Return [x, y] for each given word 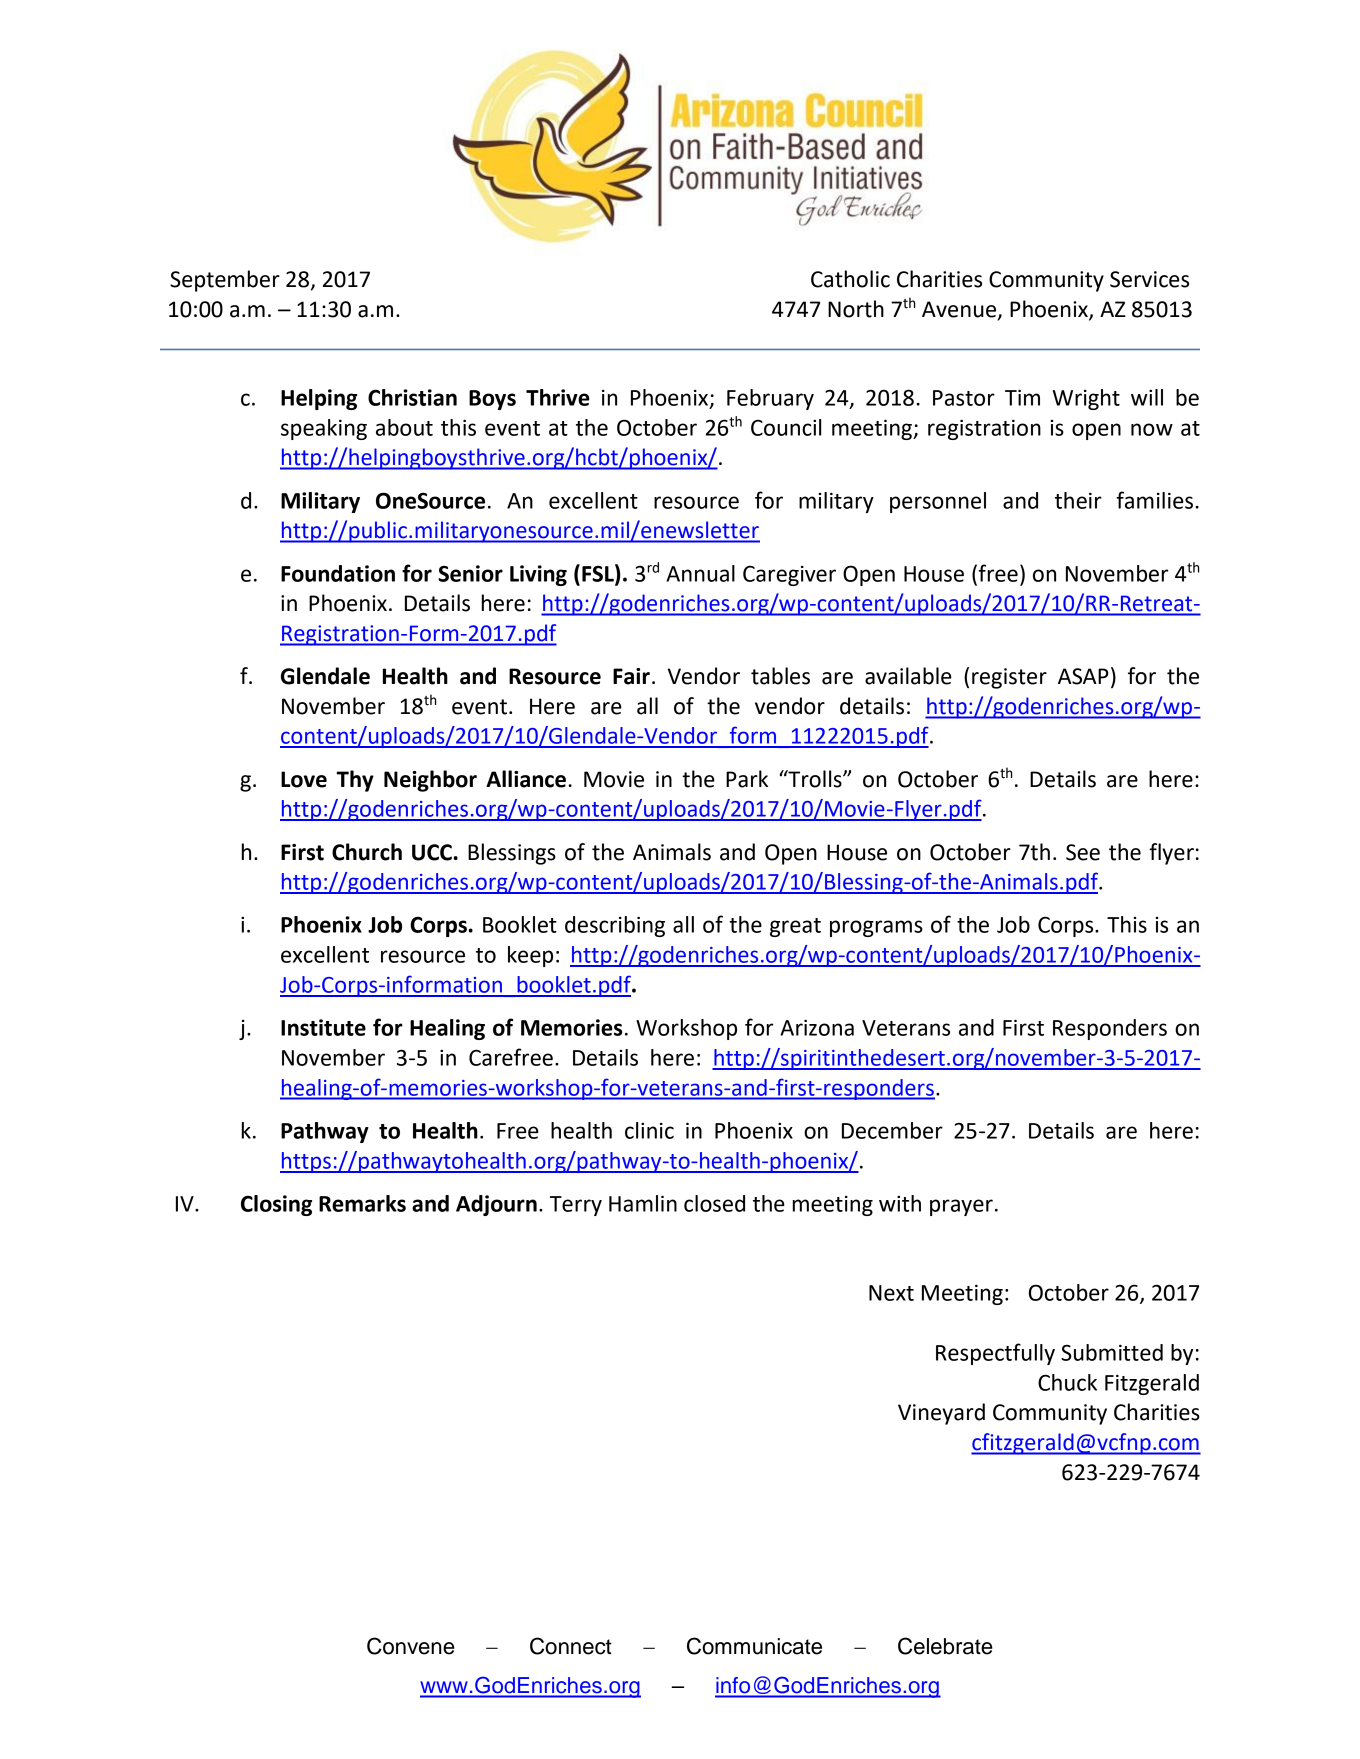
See [1083, 852]
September [225, 281]
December [892, 1130]
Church [367, 852]
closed [714, 1203]
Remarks [362, 1203]
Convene [411, 1646]
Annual [700, 573]
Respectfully [995, 1354]
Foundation [338, 573]
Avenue [960, 310]
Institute [323, 1027]
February [770, 399]
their [1078, 500]
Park [747, 779]
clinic [649, 1130]
